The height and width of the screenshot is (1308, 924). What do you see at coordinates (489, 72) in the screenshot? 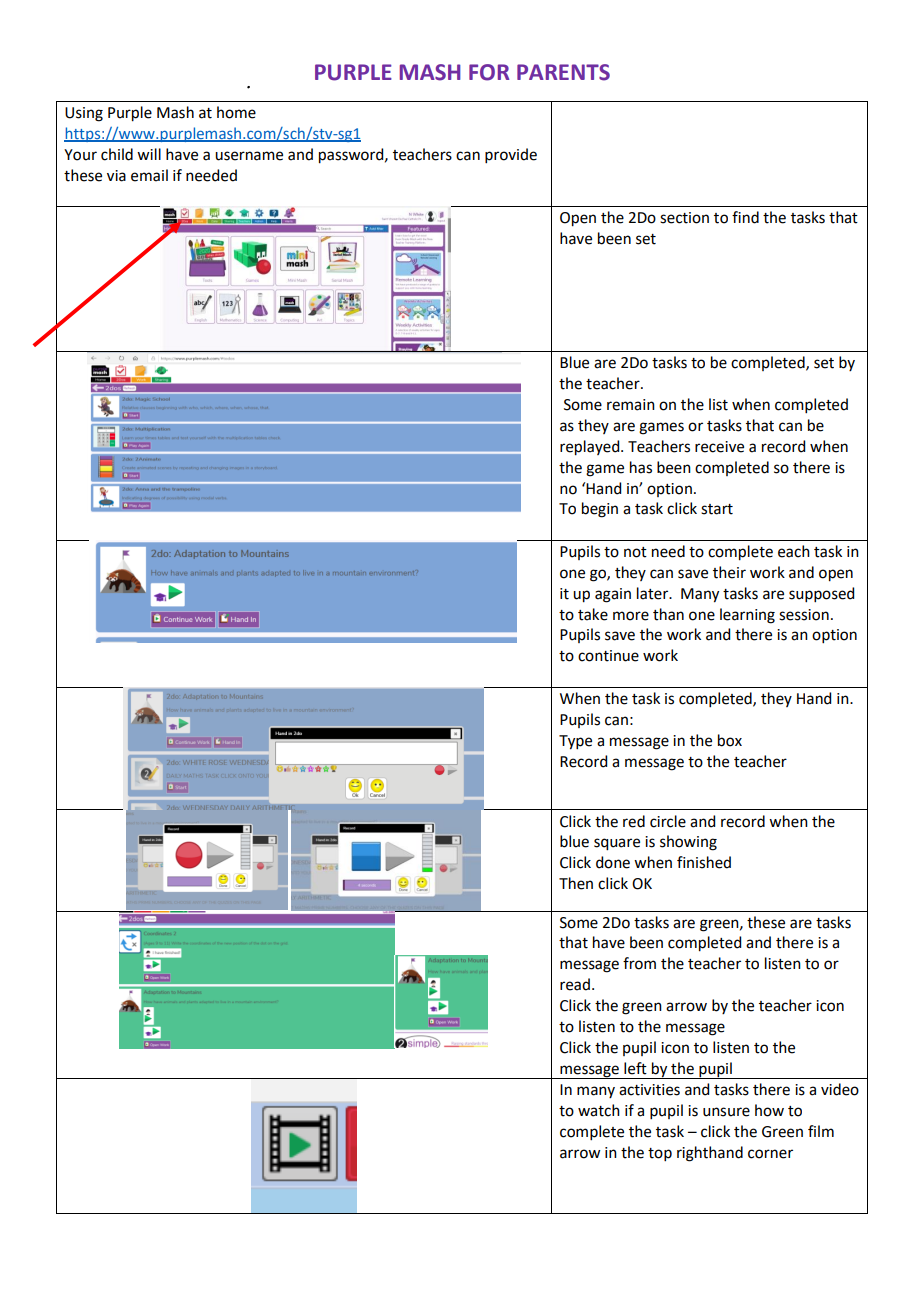
I see `FOR` at bounding box center [489, 72].
